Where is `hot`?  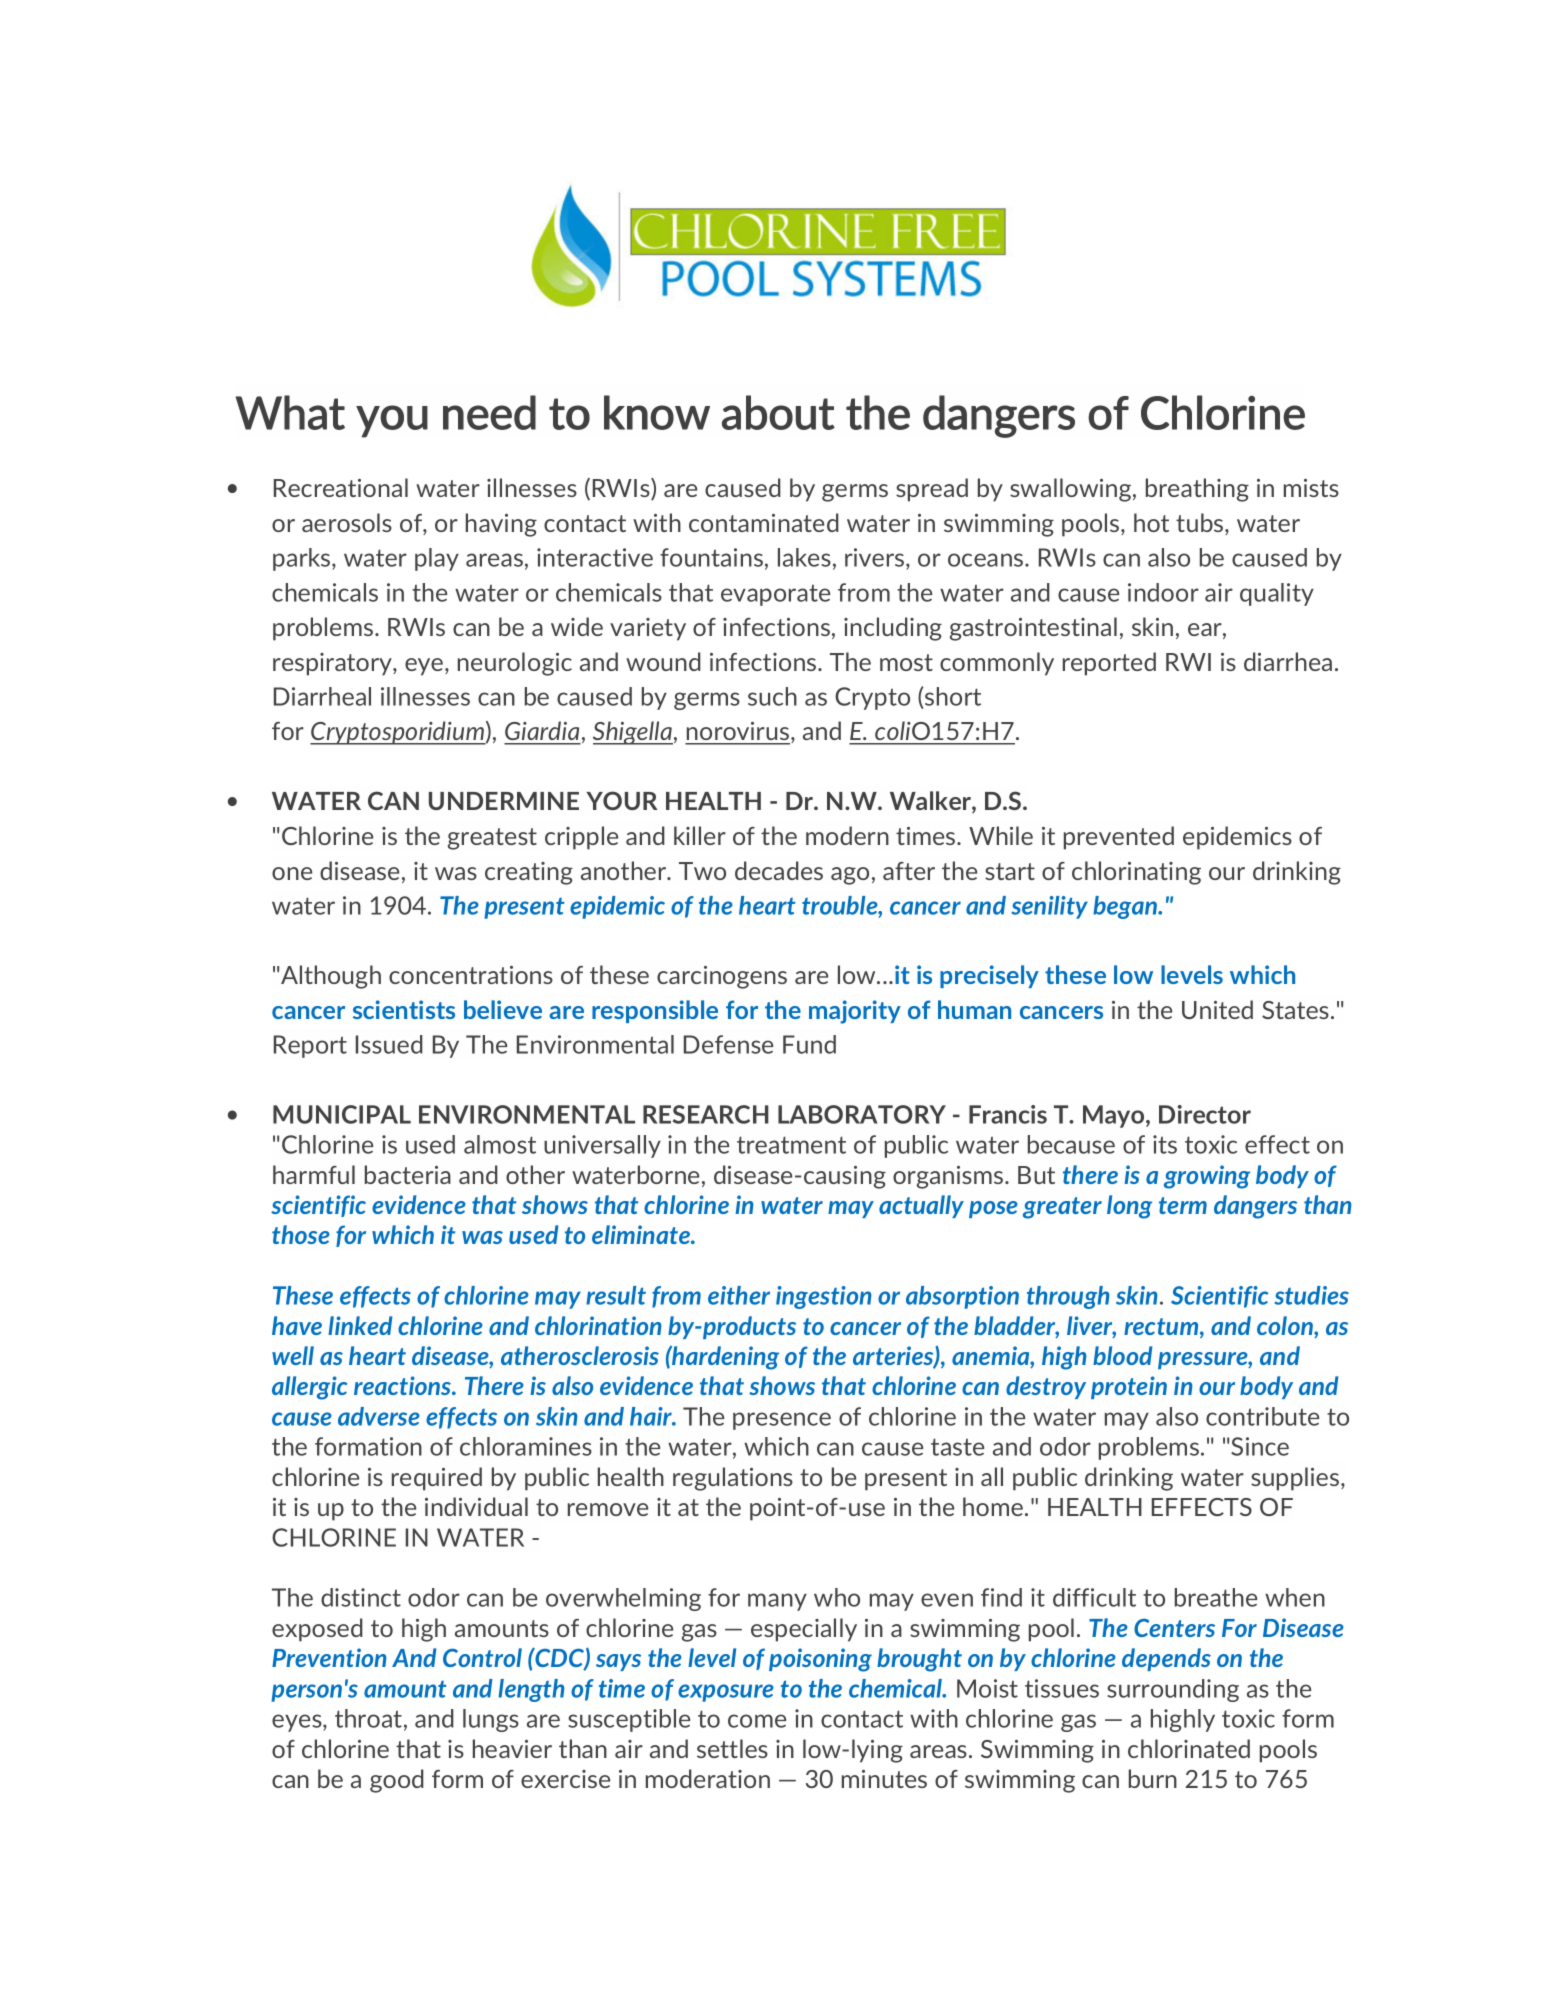 hot is located at coordinates (1151, 522).
